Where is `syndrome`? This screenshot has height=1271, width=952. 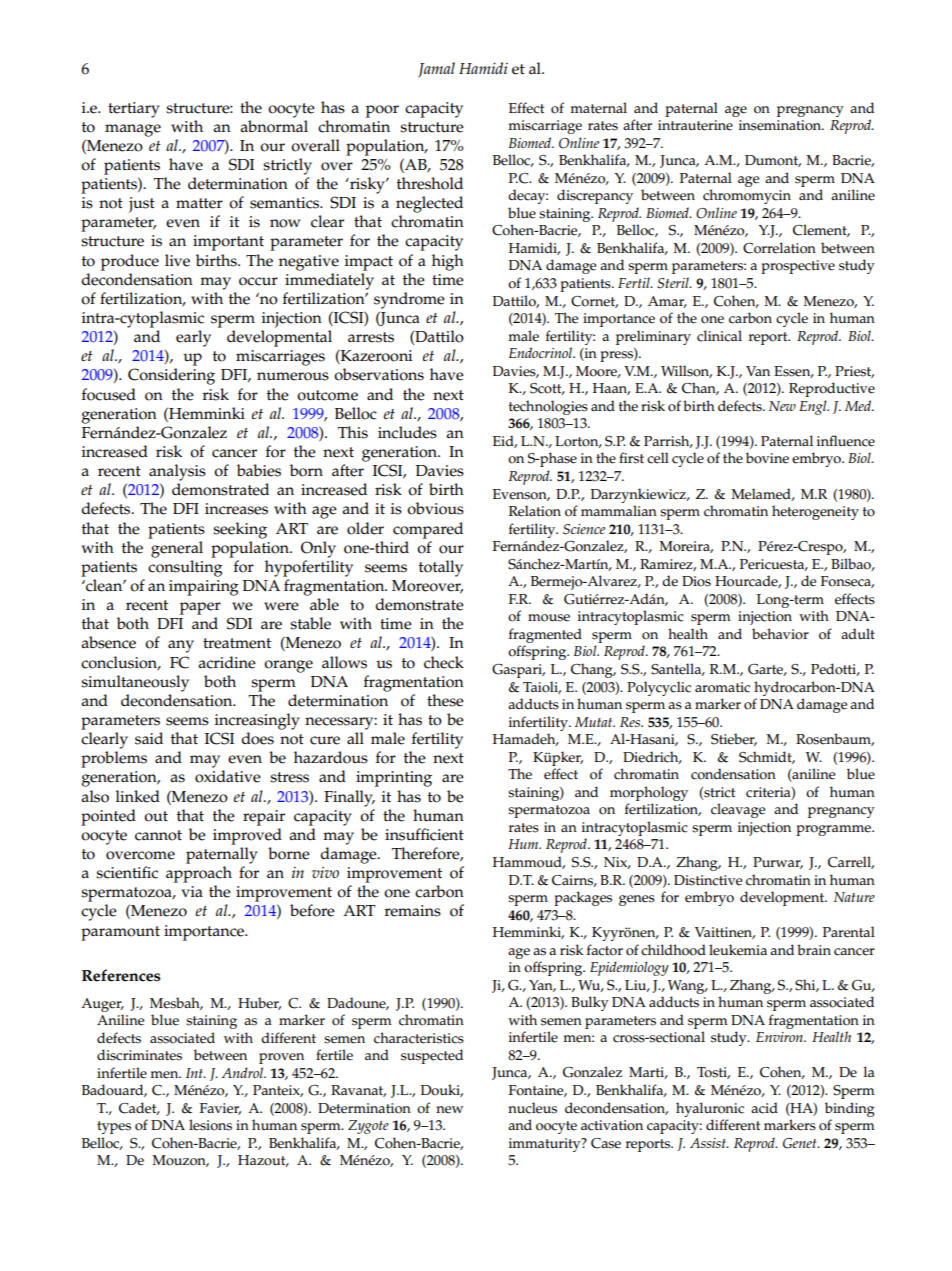
syndrome is located at coordinates (409, 300).
